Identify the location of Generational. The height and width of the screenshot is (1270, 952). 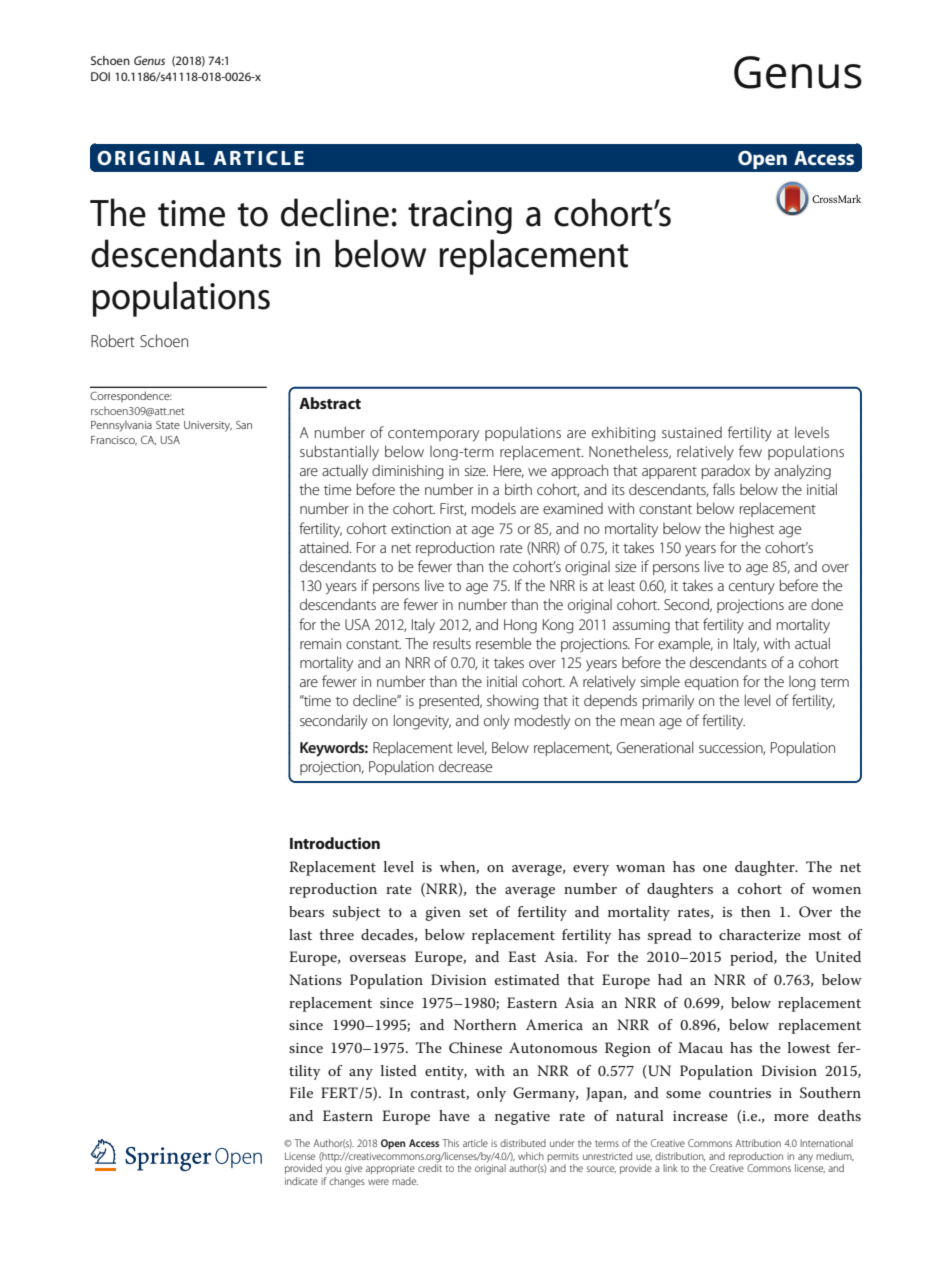
(655, 747).
